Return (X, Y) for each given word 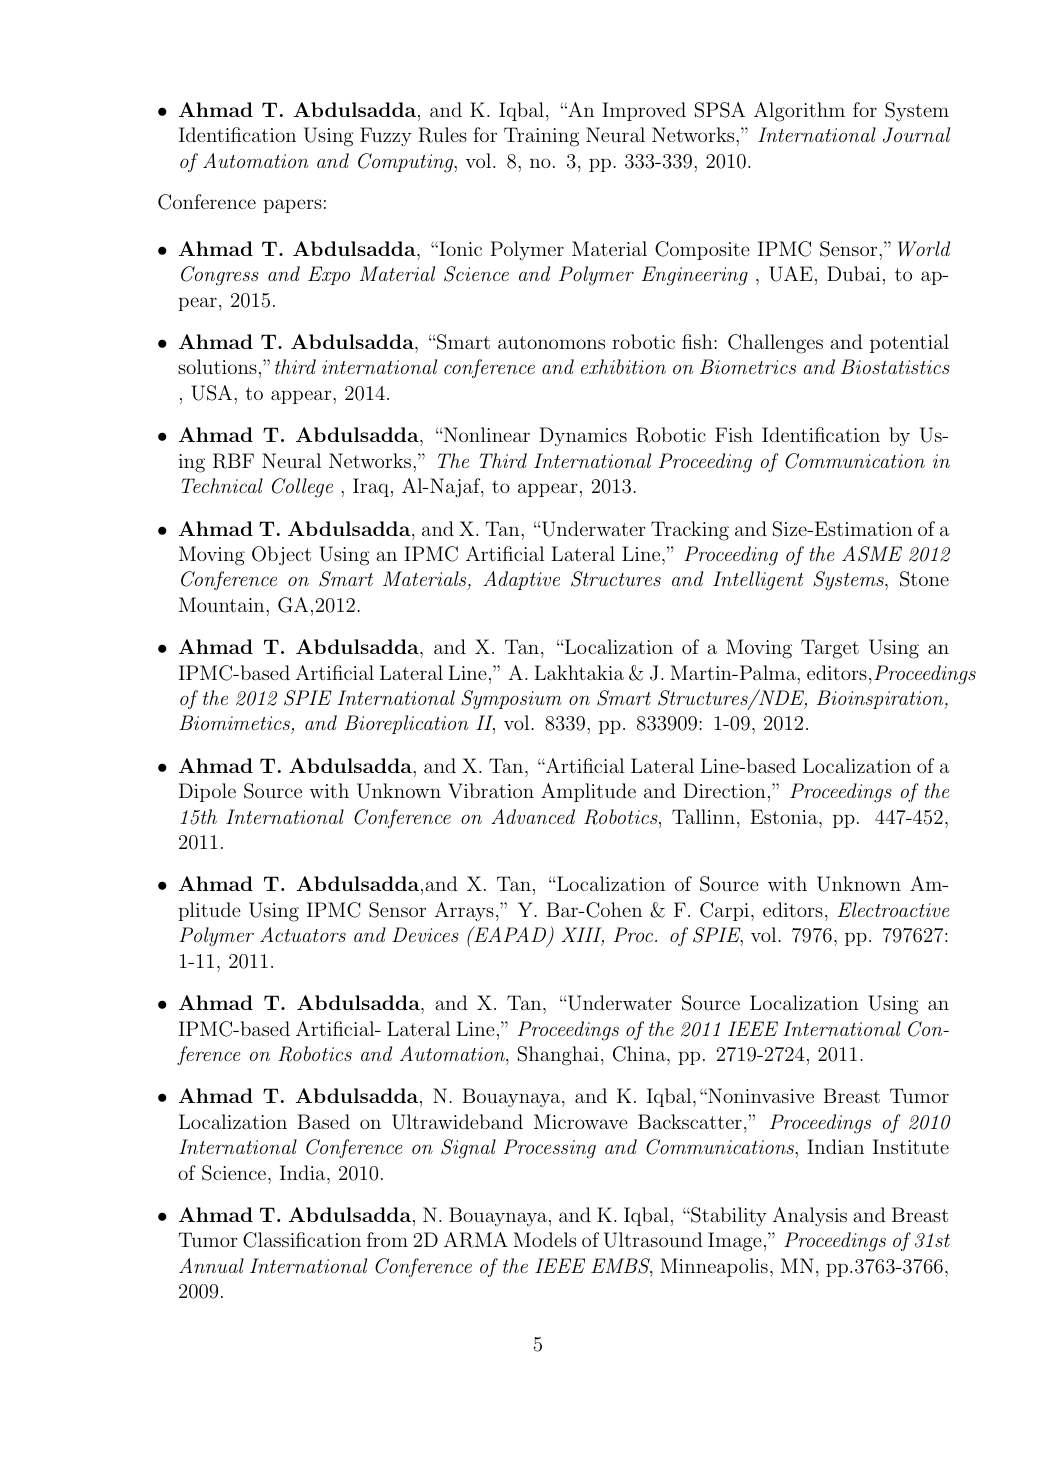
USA (213, 393)
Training (541, 137)
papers (292, 206)
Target (830, 649)
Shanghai (558, 1056)
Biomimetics (235, 724)
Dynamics (583, 436)
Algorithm (799, 112)
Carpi (726, 911)
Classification (302, 1240)
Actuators (303, 934)
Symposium (511, 700)
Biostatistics (895, 366)
